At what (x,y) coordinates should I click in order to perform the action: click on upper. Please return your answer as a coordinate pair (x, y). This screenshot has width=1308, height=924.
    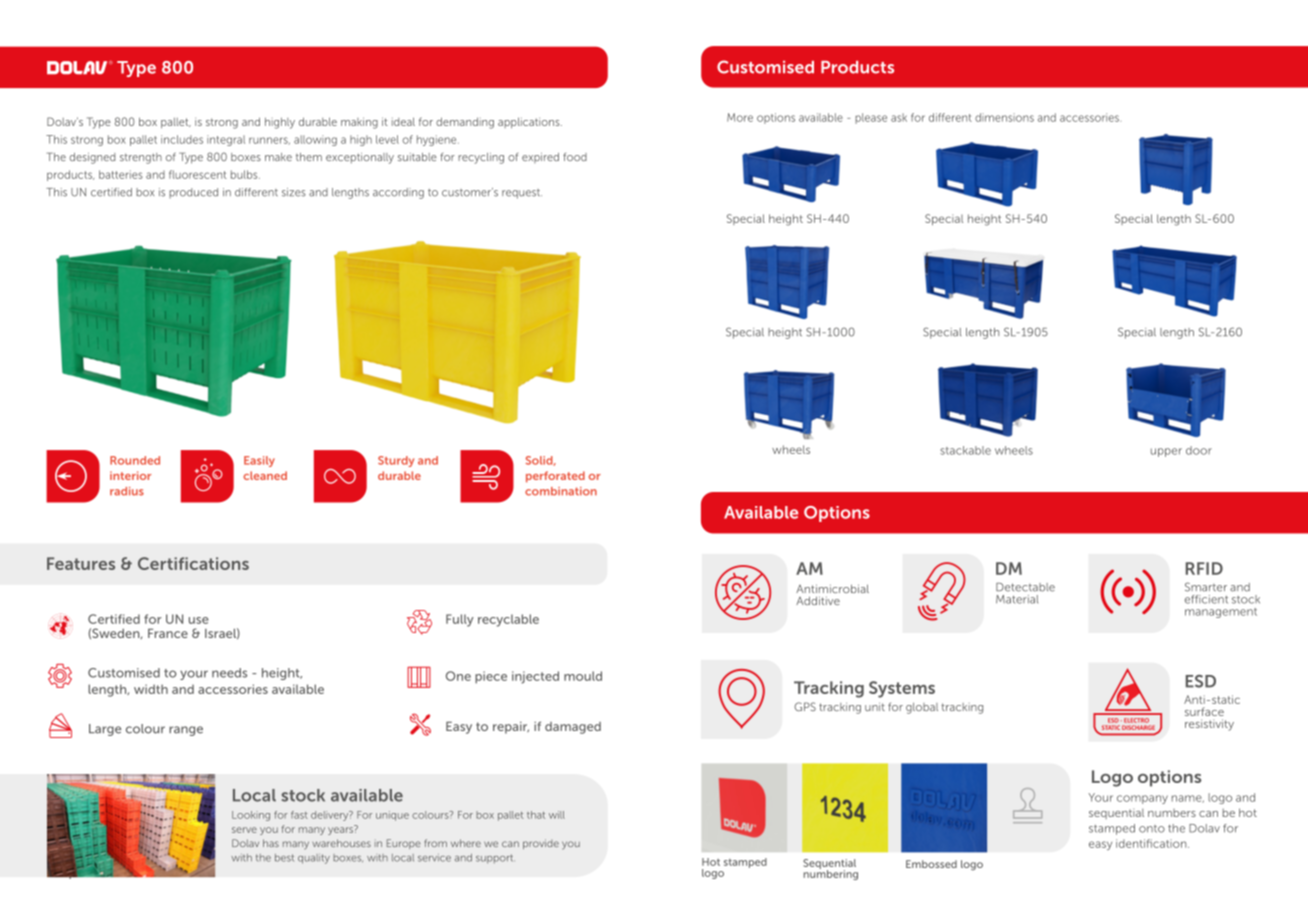
    Looking at the image, I should click on (1166, 452).
